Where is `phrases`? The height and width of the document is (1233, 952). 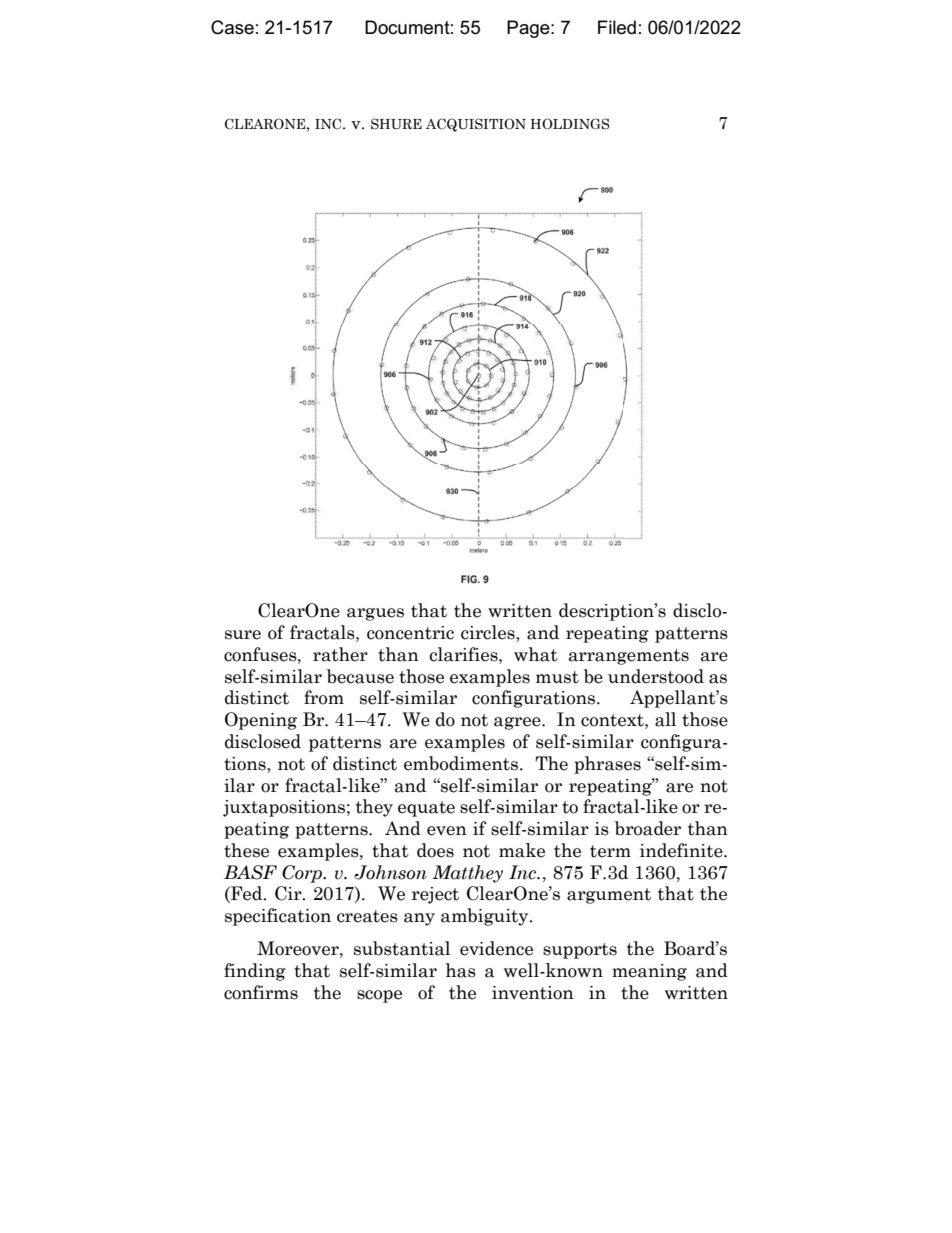
phrases is located at coordinates (607, 765).
